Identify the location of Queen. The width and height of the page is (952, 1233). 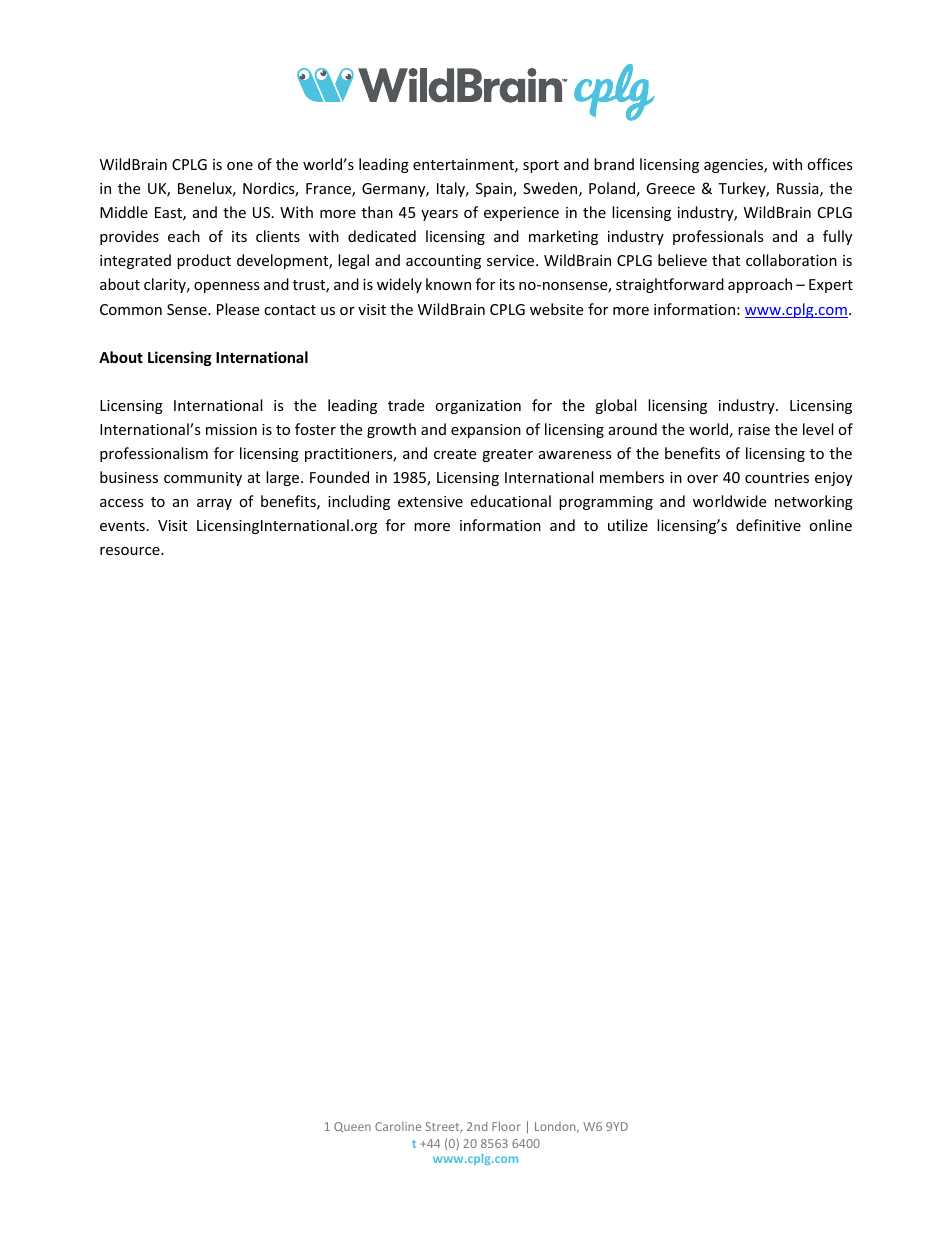
(352, 1127).
